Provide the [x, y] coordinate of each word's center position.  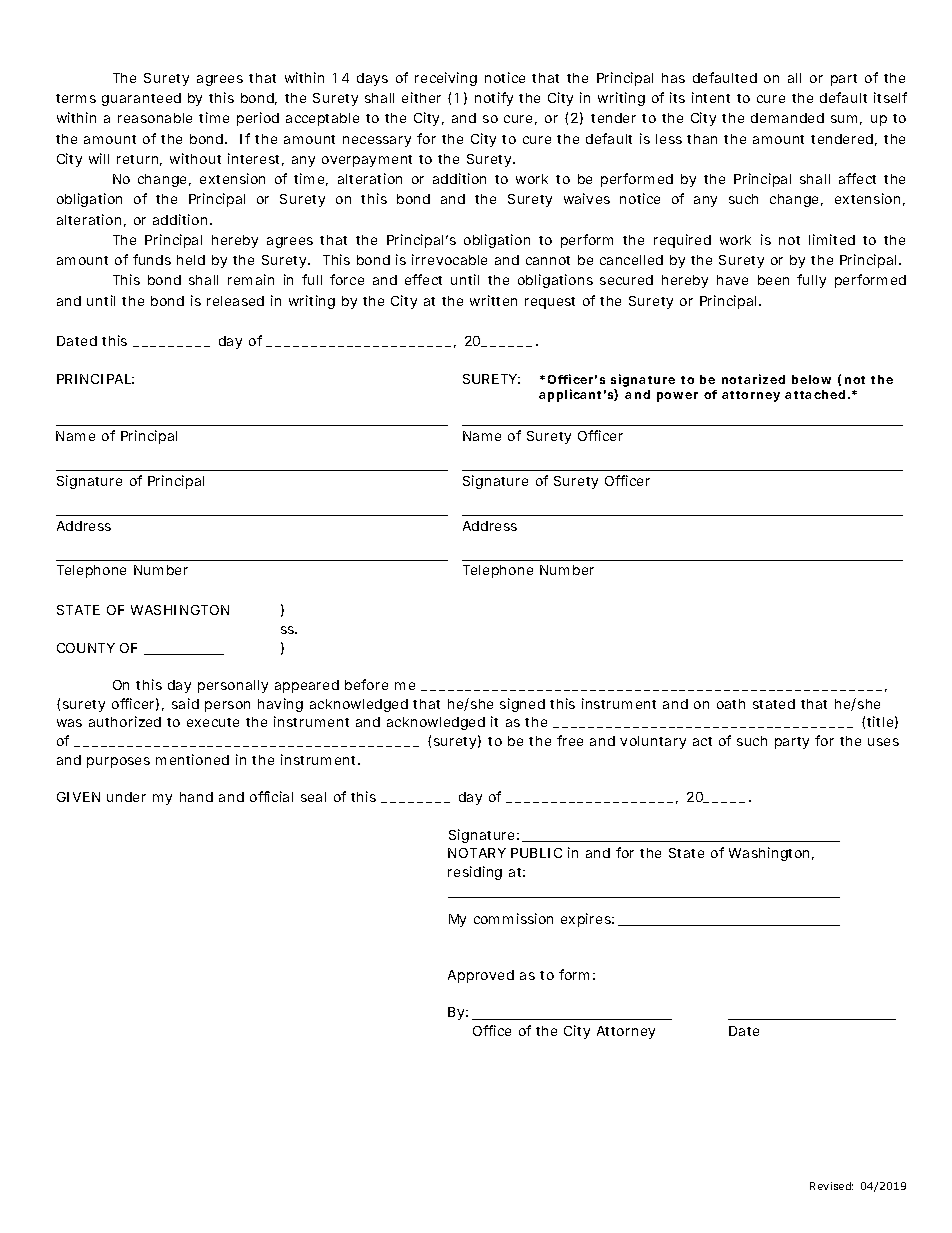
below [811, 379]
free [570, 740]
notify [494, 99]
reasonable [155, 118]
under [126, 797]
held [191, 260]
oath [731, 704]
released [235, 301]
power [677, 397]
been [773, 280]
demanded [787, 118]
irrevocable [449, 259]
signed [522, 705]
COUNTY [86, 648]
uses [883, 742]
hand [196, 797]
